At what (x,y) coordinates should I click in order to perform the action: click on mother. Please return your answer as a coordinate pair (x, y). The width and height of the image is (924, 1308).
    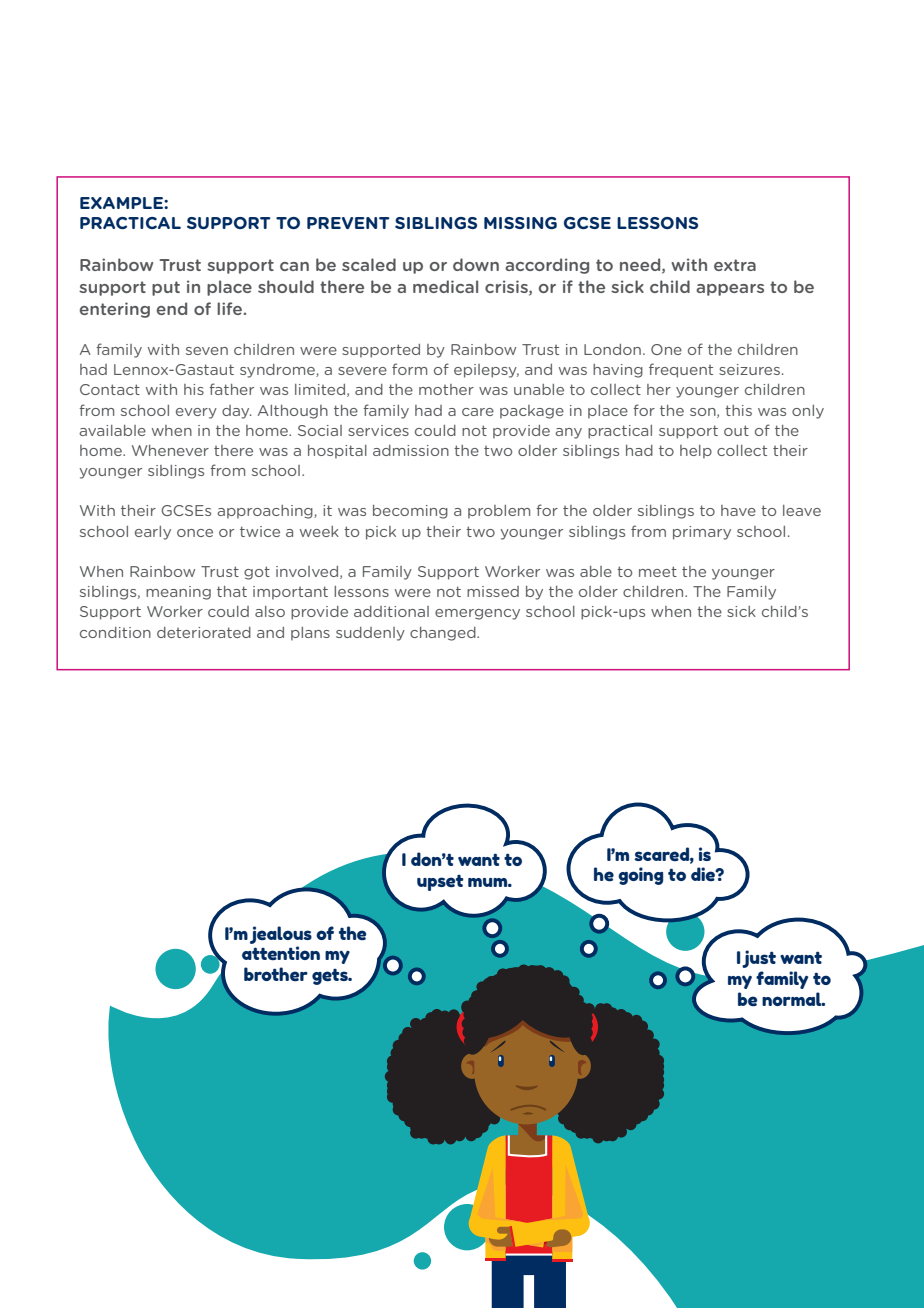
    Looking at the image, I should click on (446, 389).
